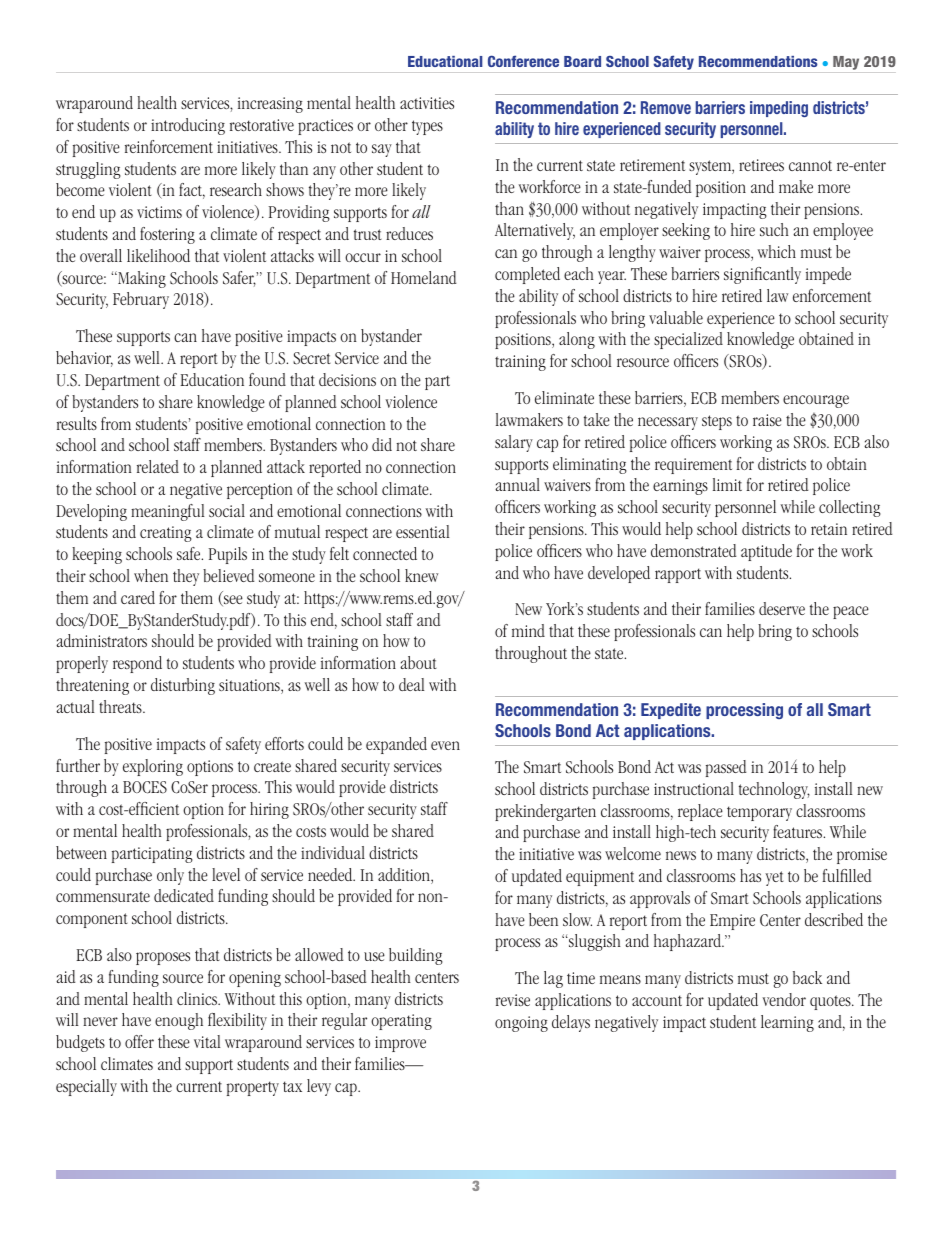 This document has height=1233, width=952. I want to click on offer, so click(139, 1041).
